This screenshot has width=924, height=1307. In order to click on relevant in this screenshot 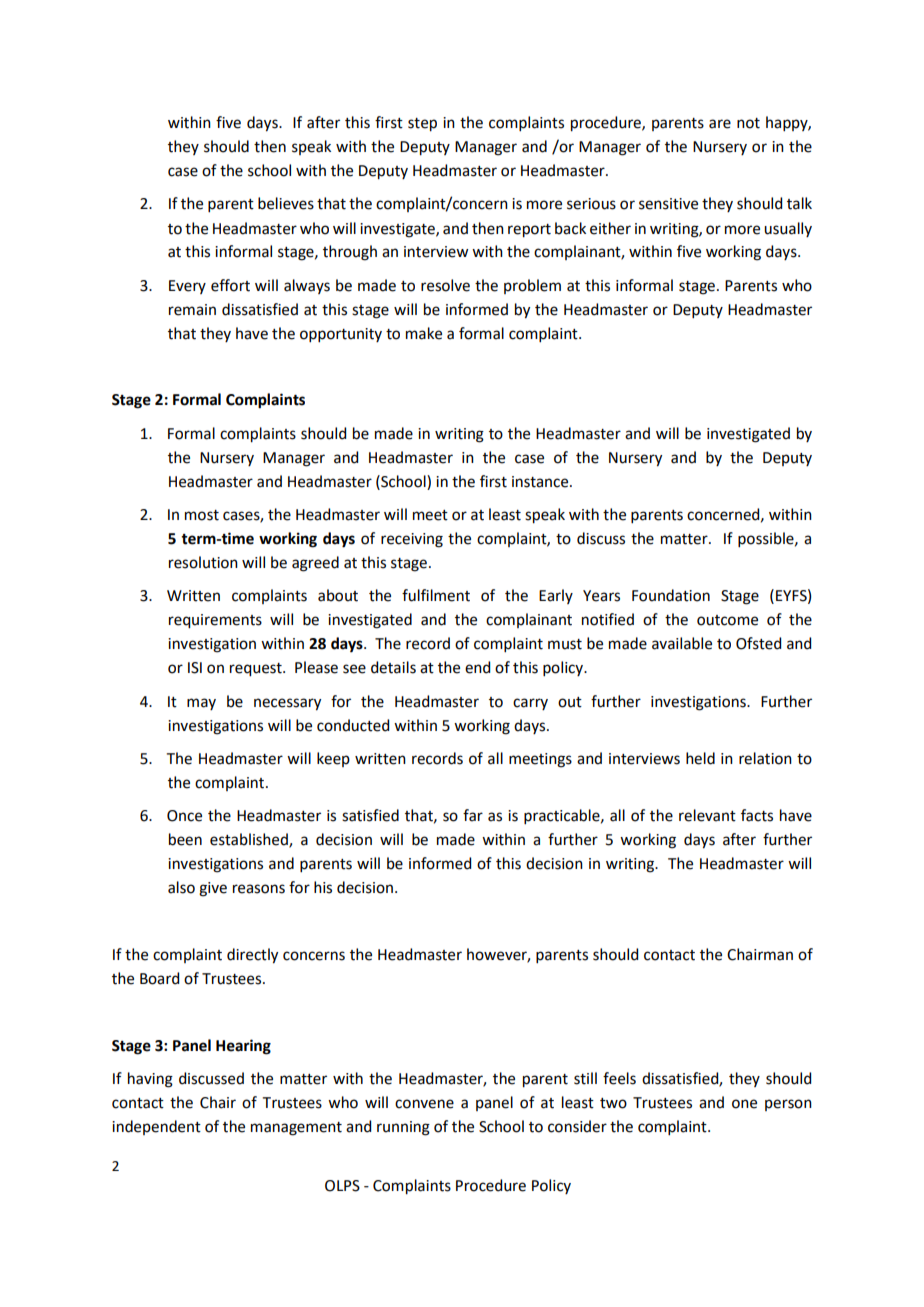, I will do `click(707, 815)`.
